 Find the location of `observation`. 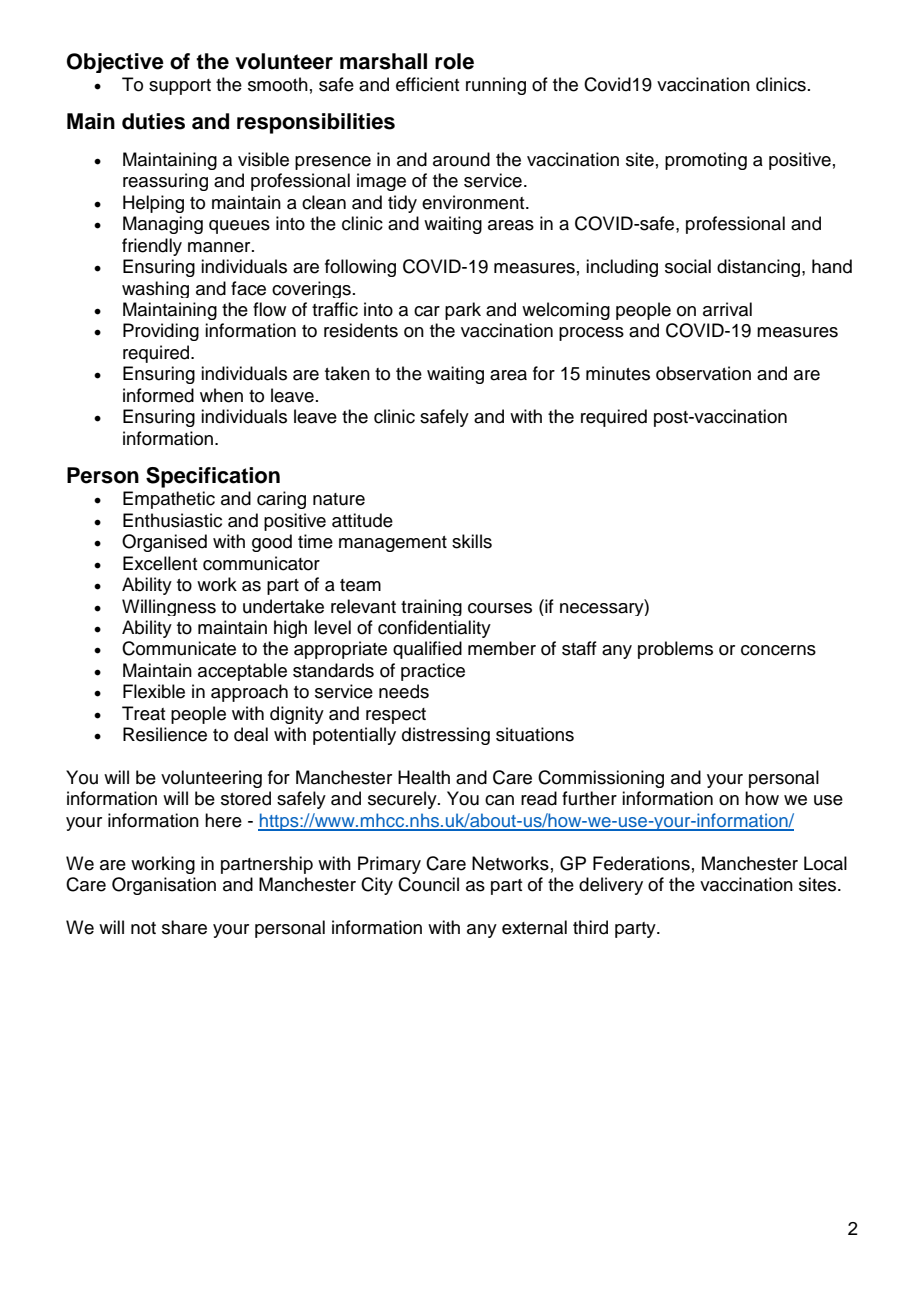

observation is located at coordinates (703, 373).
